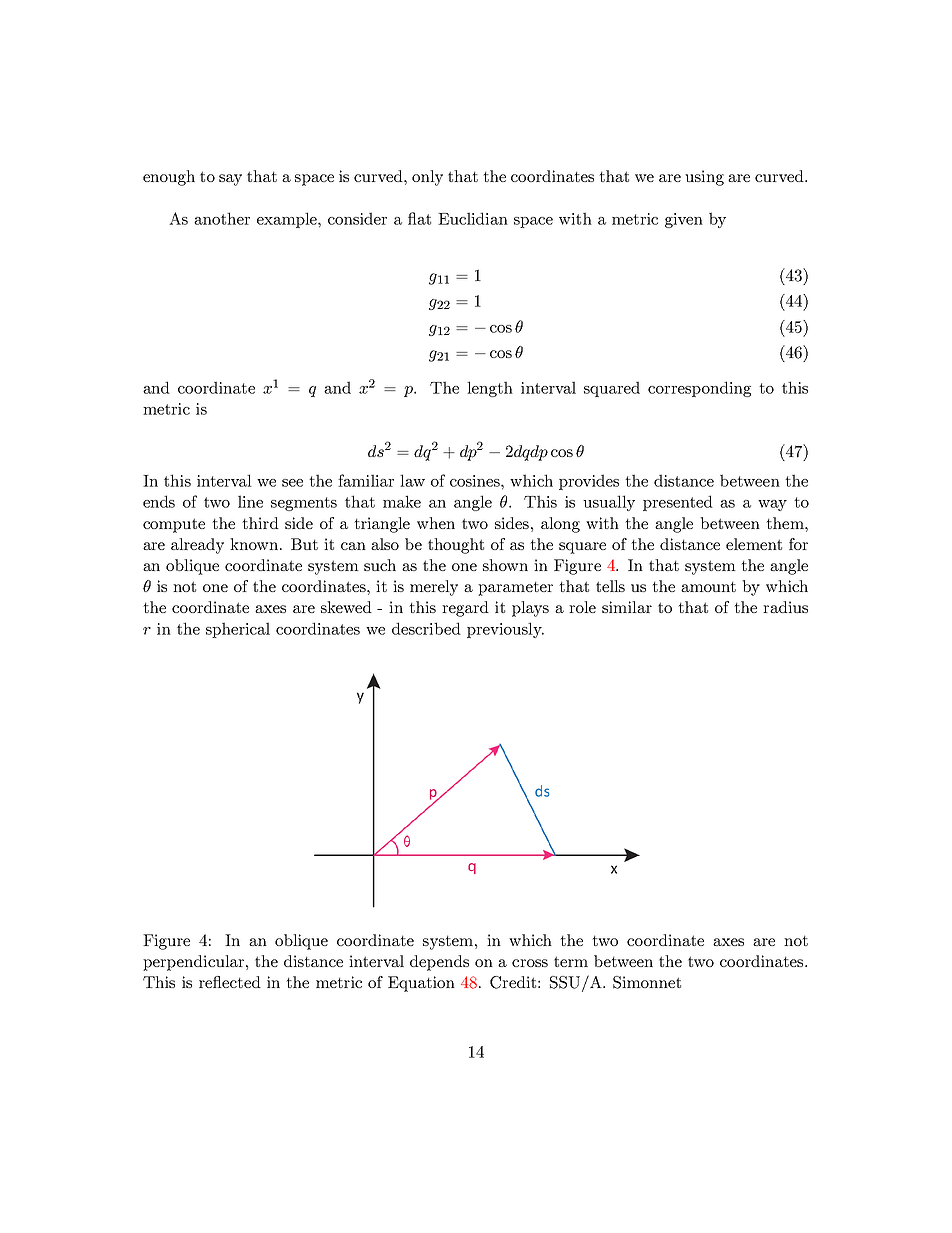  Describe the element at coordinates (230, 982) in the screenshot. I see `reflected` at that location.
